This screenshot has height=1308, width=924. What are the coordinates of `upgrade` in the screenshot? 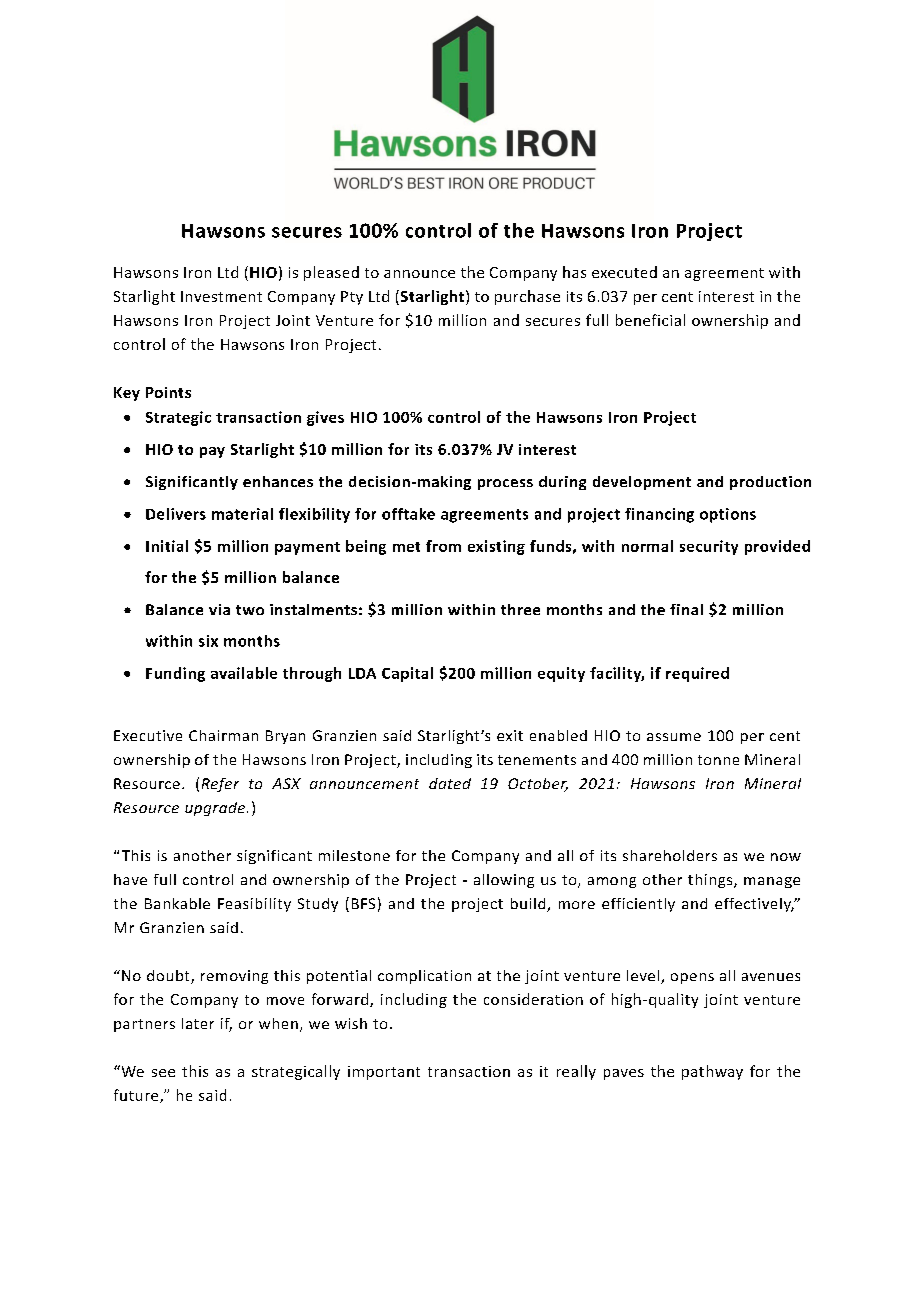 It's located at (216, 809).
